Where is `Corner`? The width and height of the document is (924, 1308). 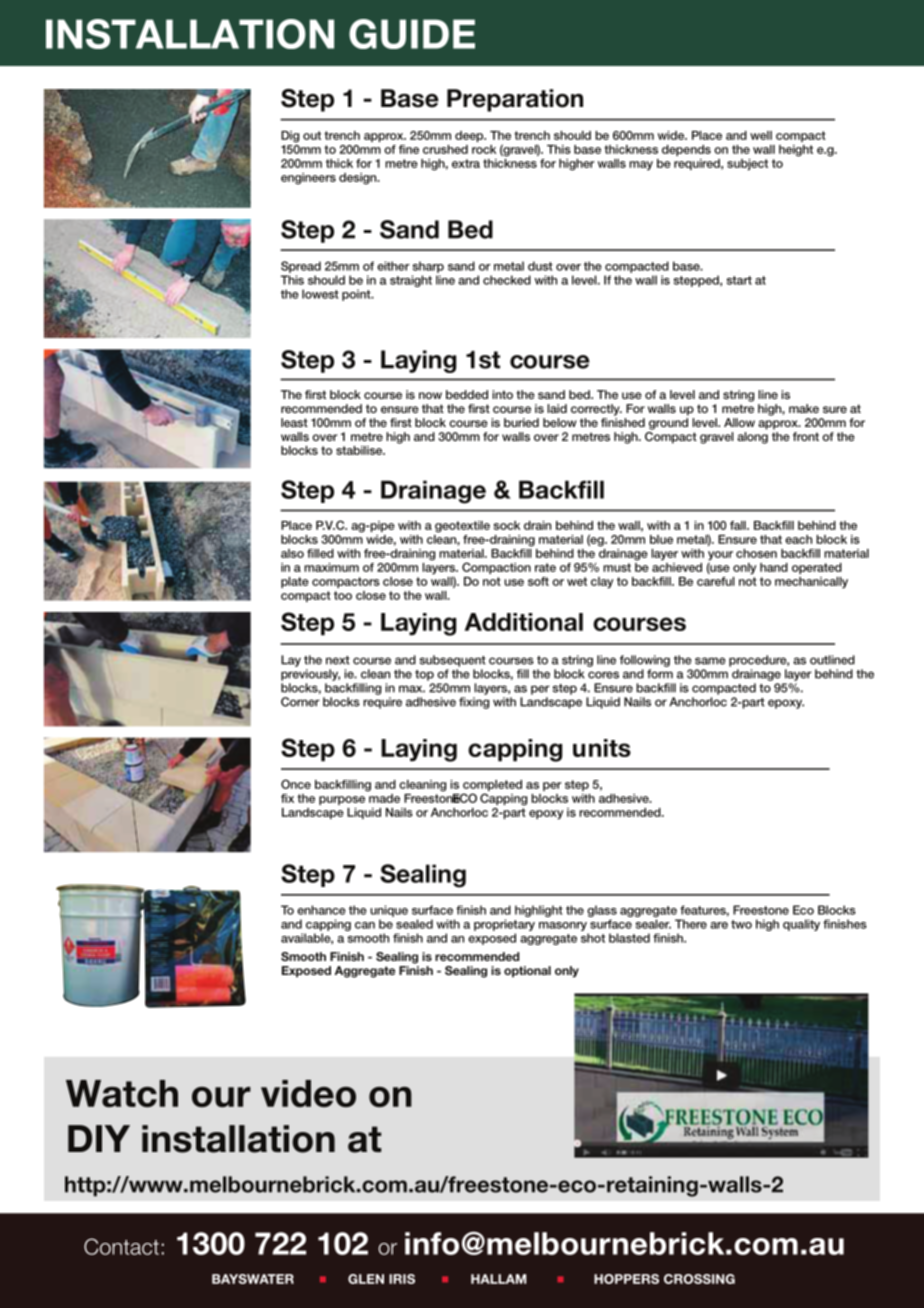
Corner is located at coordinates (300, 702).
